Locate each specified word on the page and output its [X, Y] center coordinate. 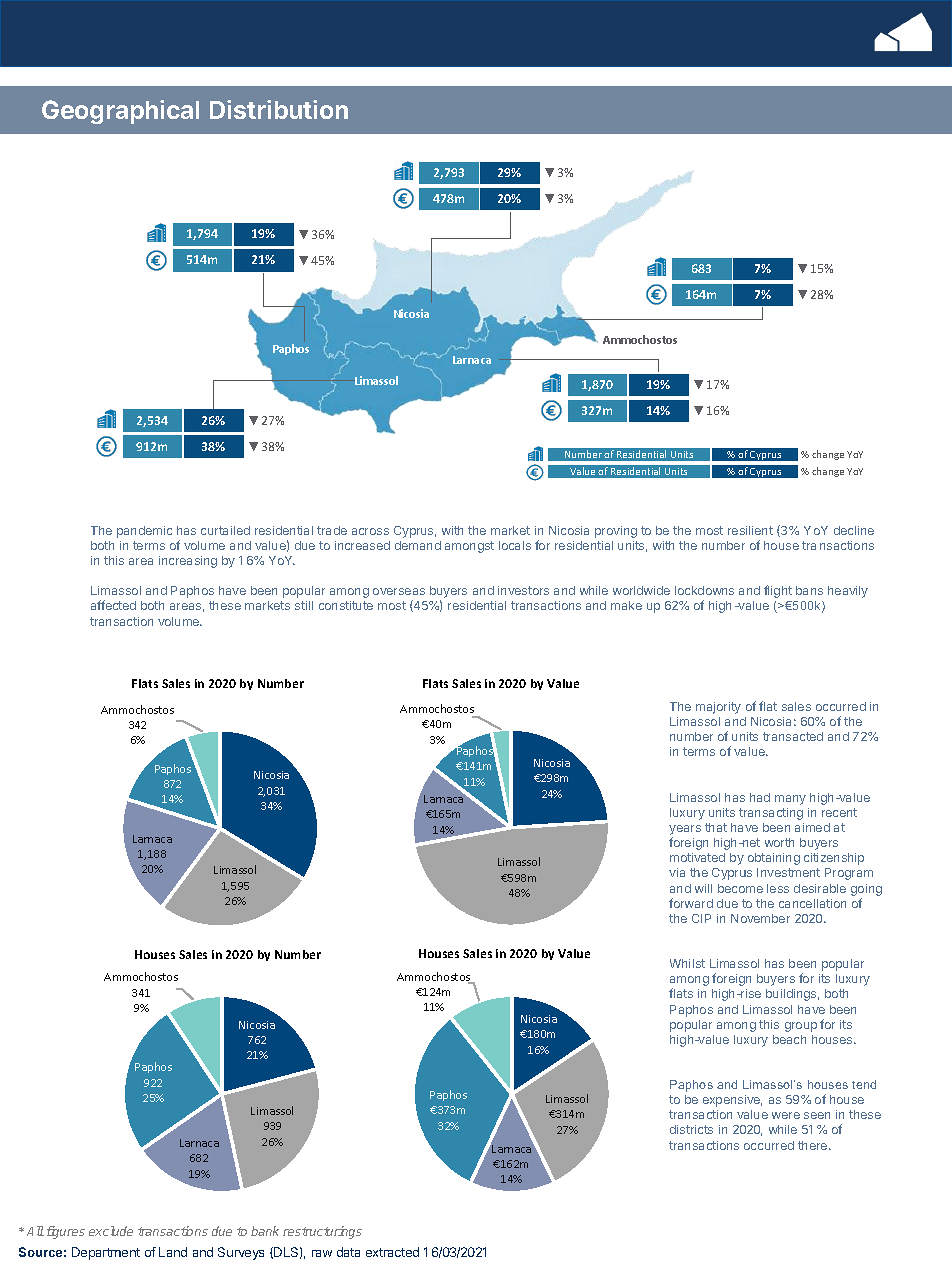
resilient [750, 530]
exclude [111, 1231]
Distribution [279, 109]
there [814, 1145]
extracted [392, 1252]
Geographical [120, 112]
